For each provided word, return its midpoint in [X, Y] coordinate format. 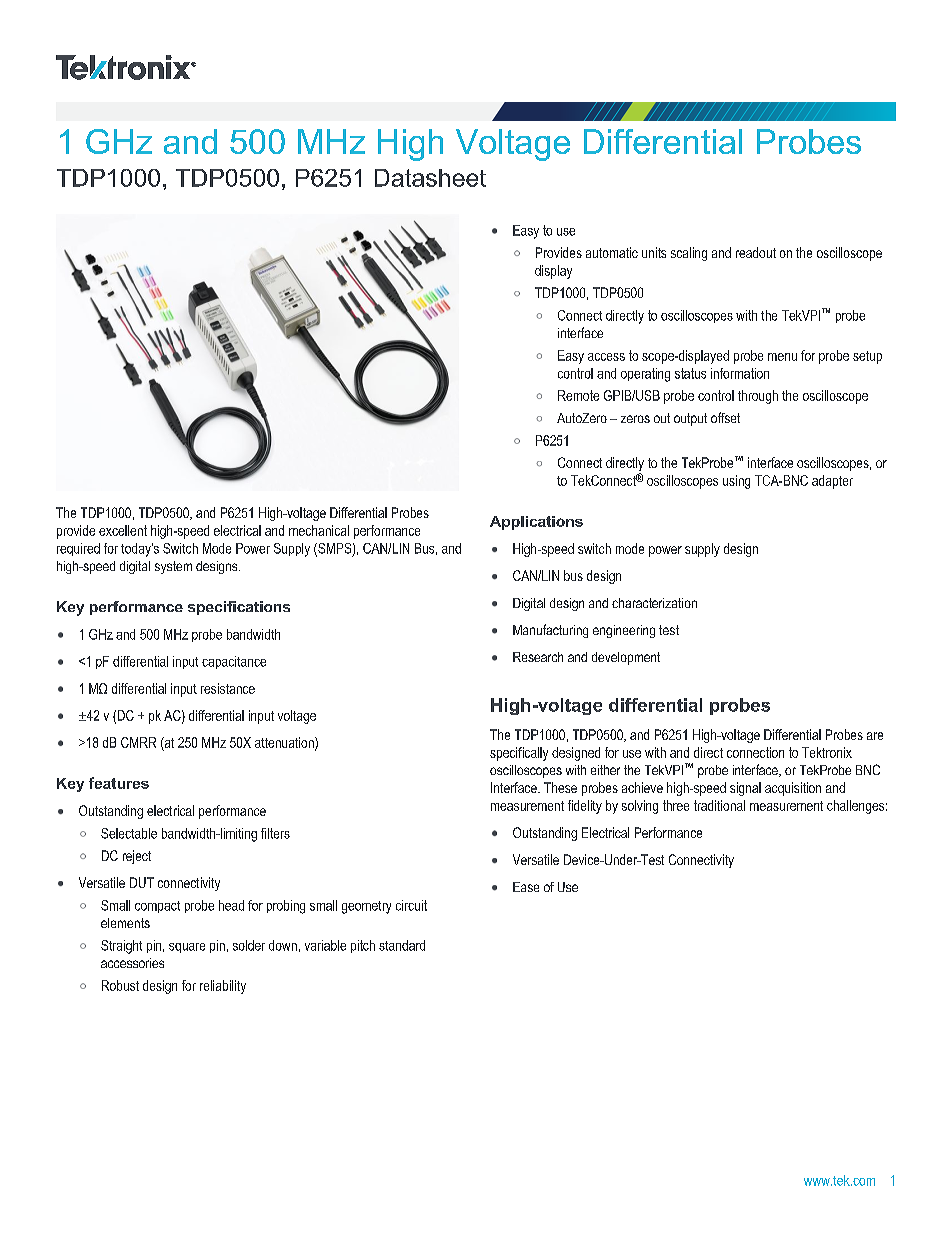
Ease [526, 887]
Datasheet [430, 178]
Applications [536, 523]
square [187, 948]
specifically [519, 754]
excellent [123, 530]
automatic [612, 252]
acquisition [793, 789]
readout [756, 252]
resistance [228, 688]
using [736, 482]
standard [402, 945]
